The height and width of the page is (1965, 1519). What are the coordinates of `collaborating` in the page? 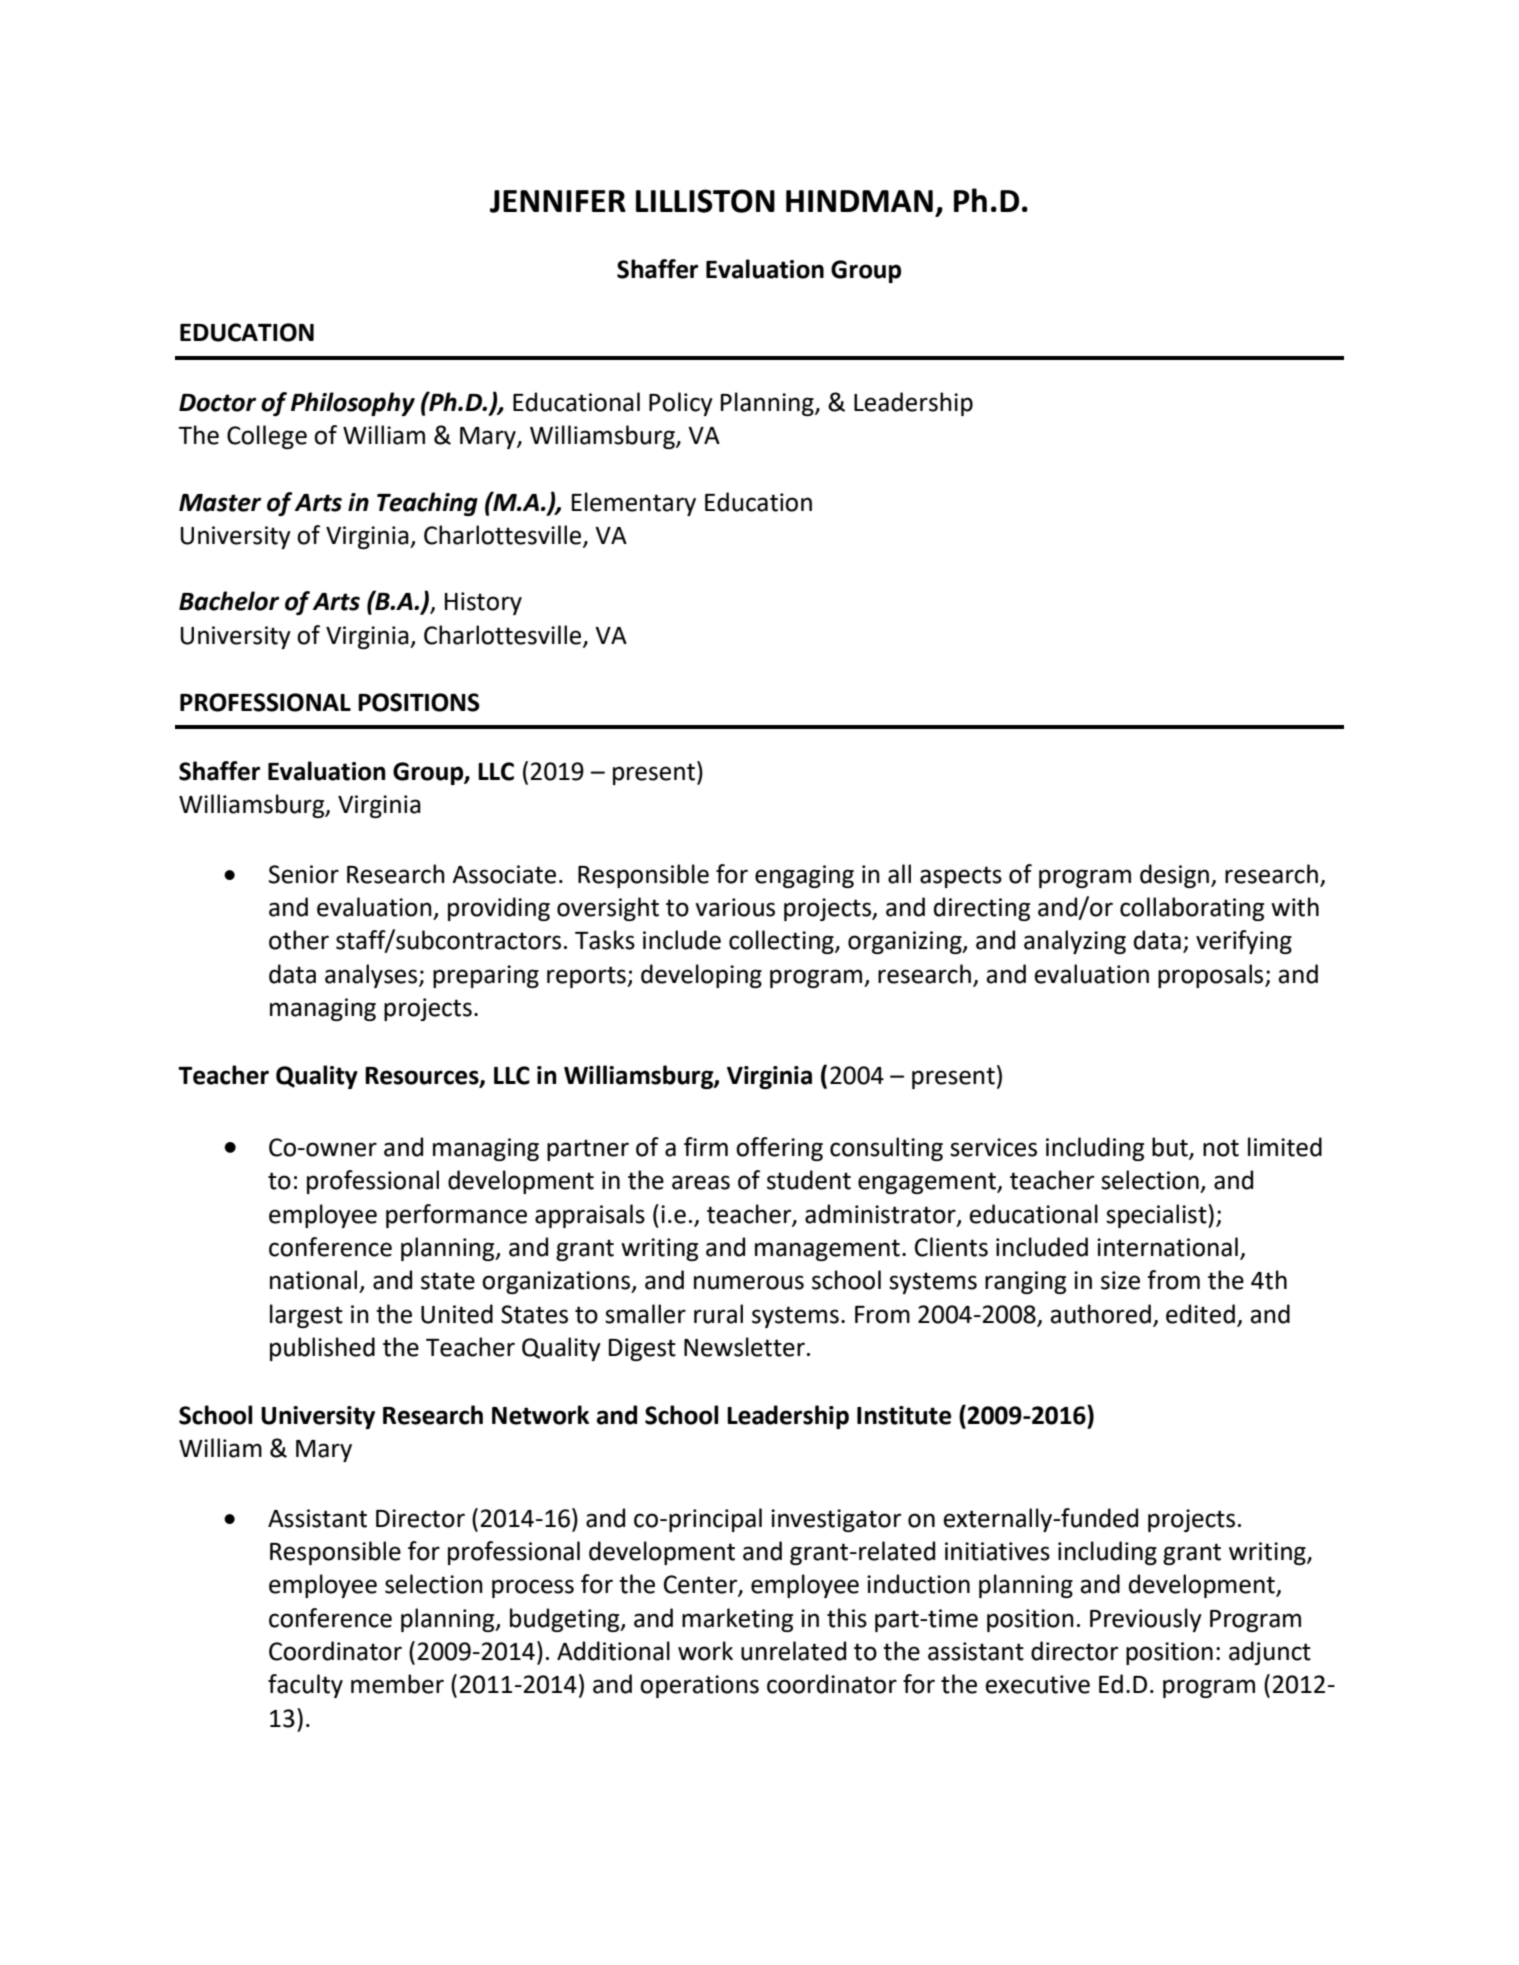 It's located at (1192, 909).
